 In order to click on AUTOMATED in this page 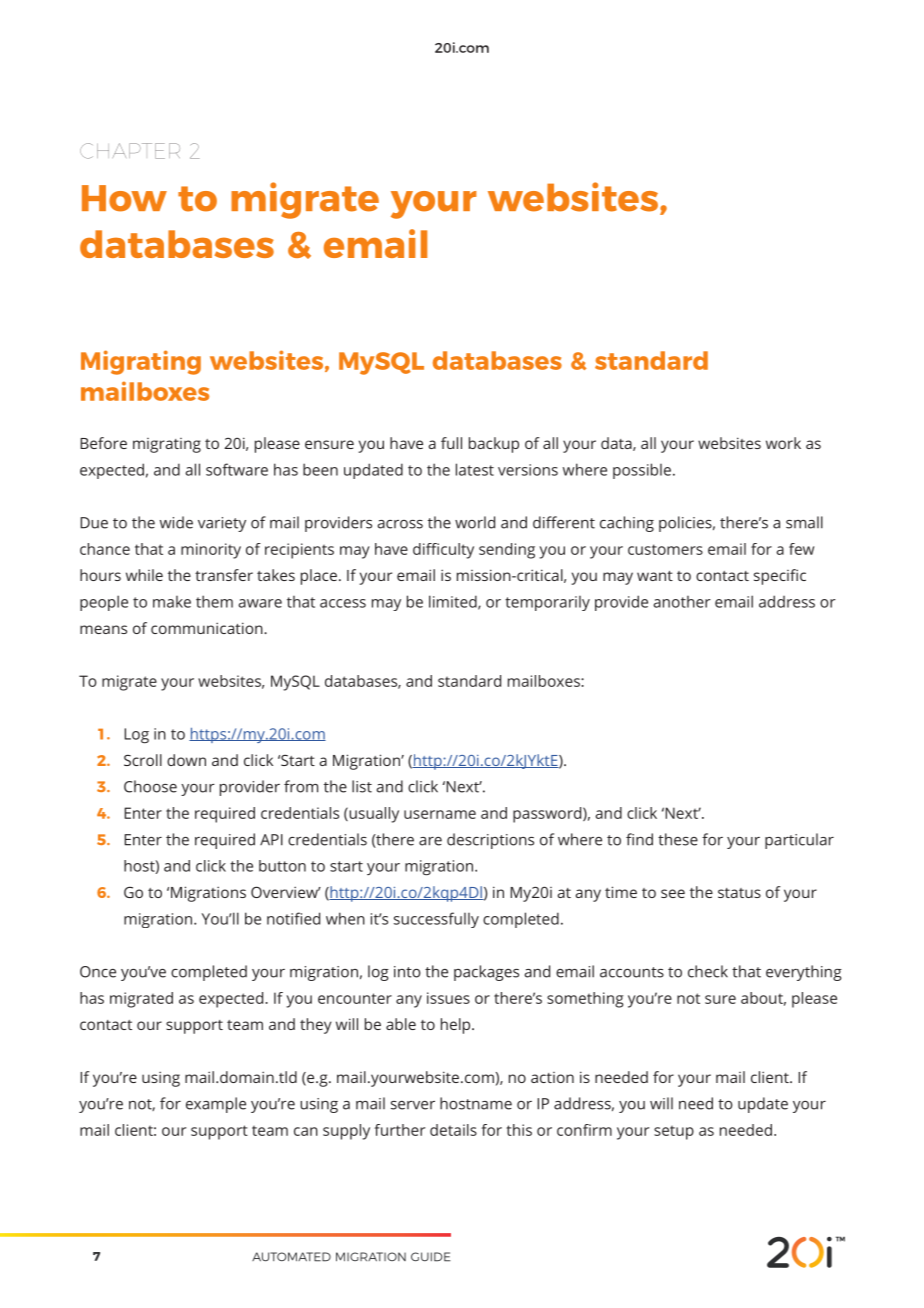, I will do `click(291, 1257)`.
